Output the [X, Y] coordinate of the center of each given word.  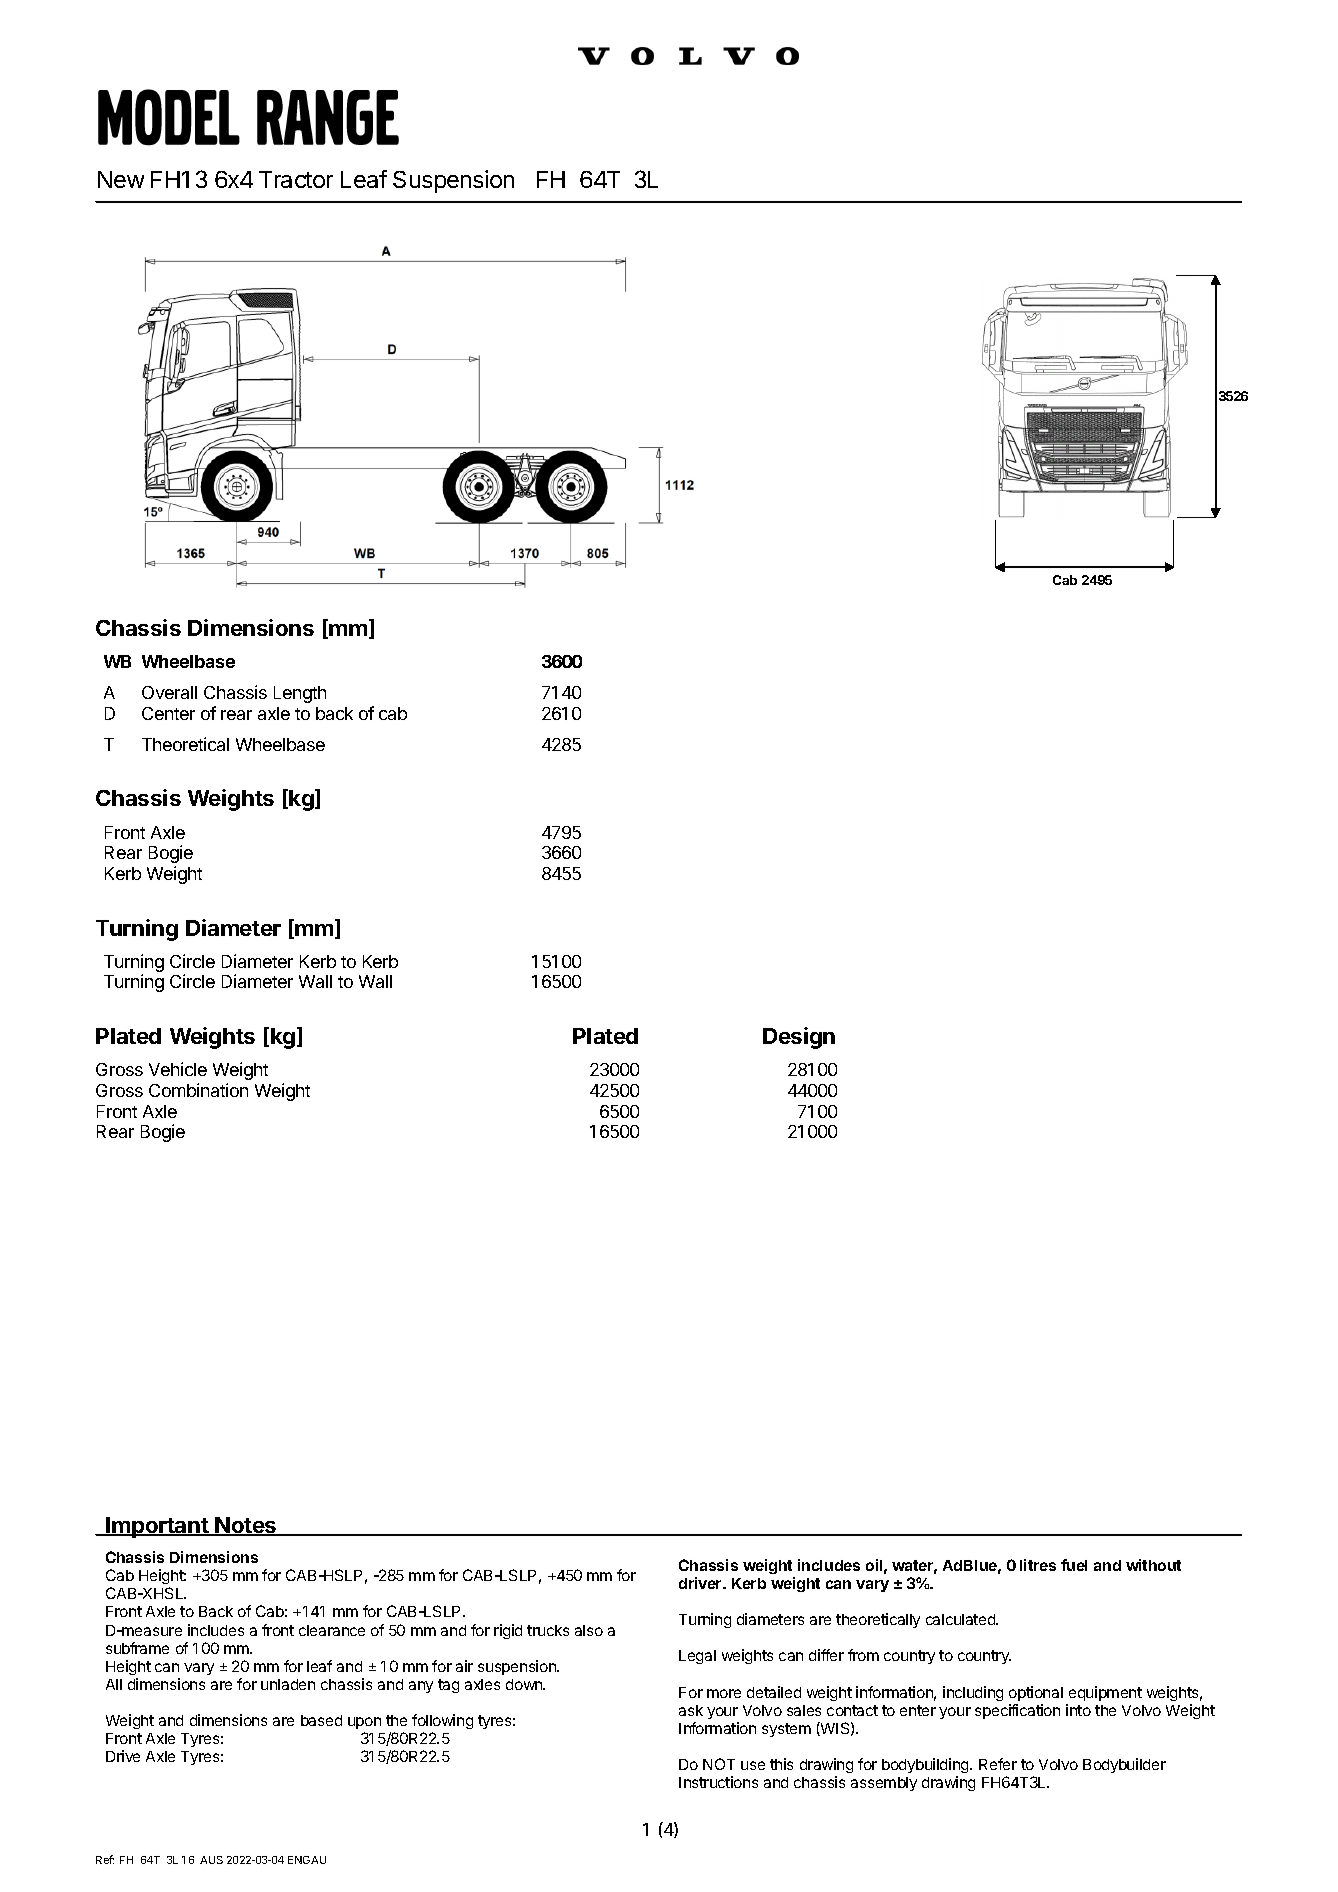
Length [300, 694]
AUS [211, 1860]
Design [799, 1038]
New [121, 179]
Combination [198, 1090]
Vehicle [178, 1069]
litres [1038, 1565]
